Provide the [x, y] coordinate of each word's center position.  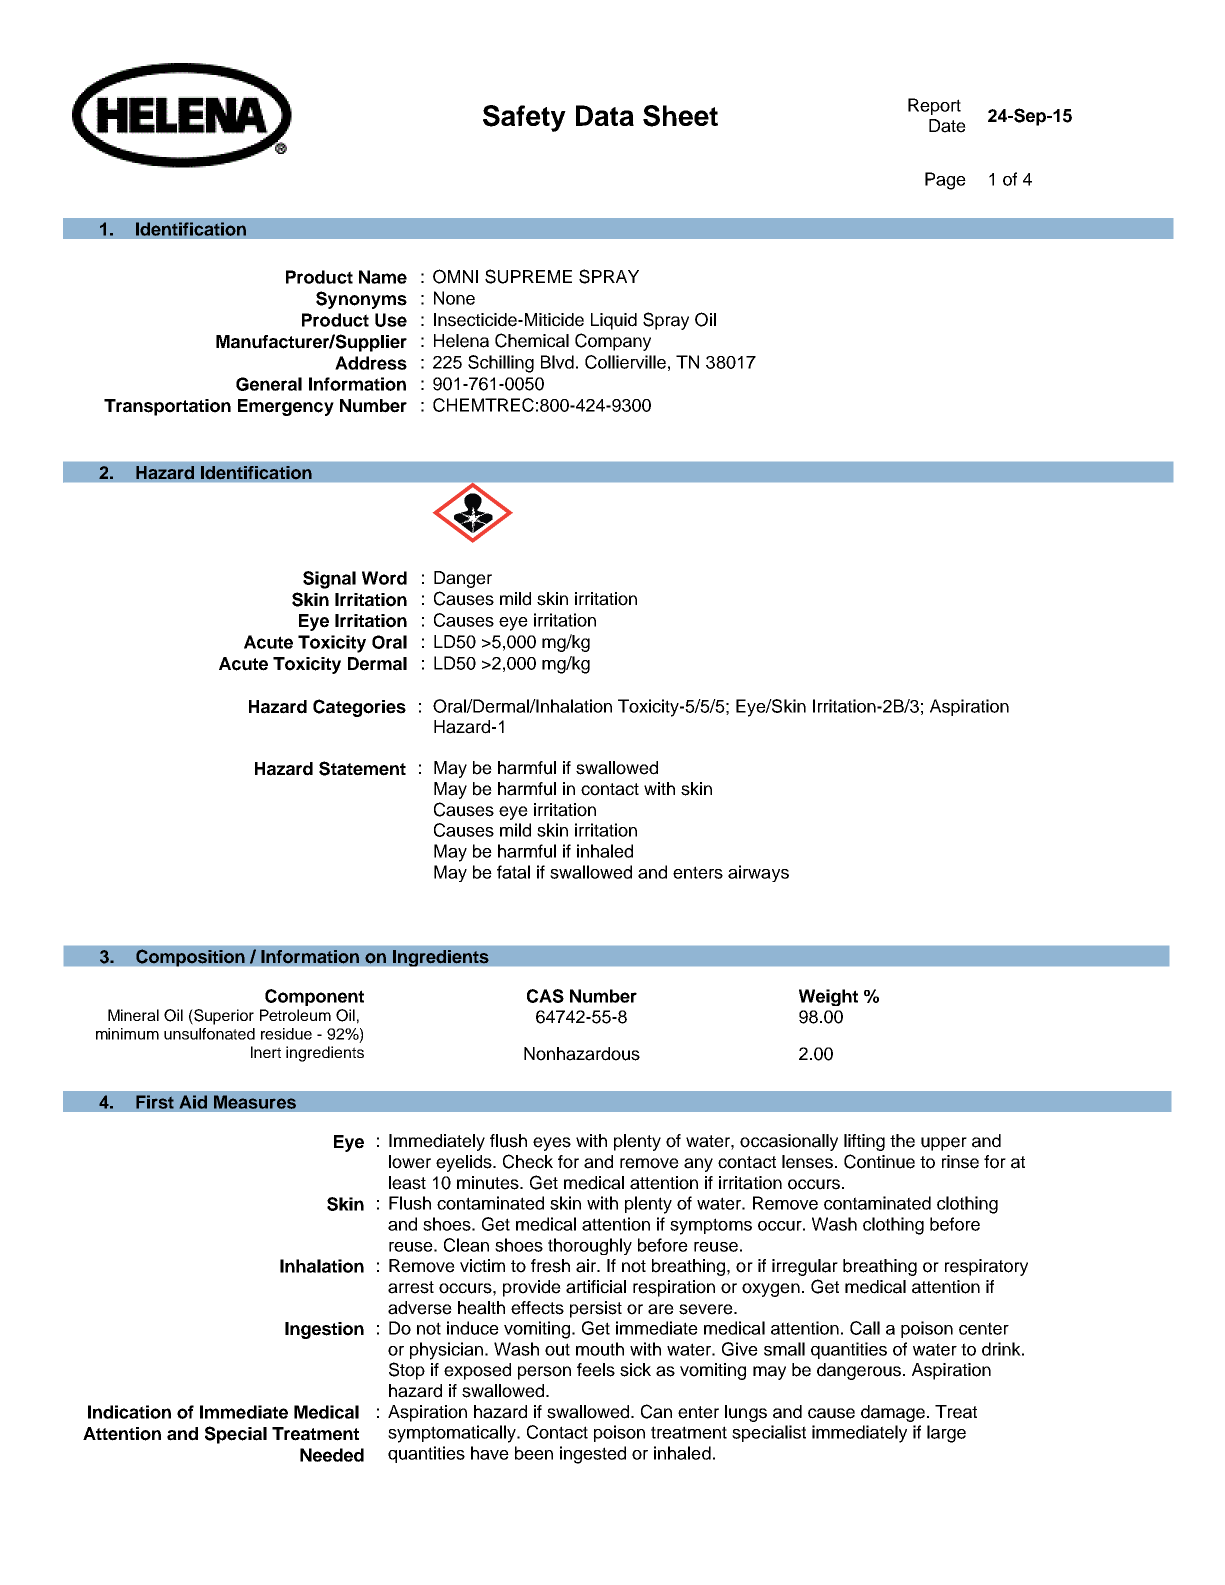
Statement [362, 768]
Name [383, 277]
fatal [513, 872]
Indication [129, 1412]
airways [758, 873]
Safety [524, 118]
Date [947, 126]
